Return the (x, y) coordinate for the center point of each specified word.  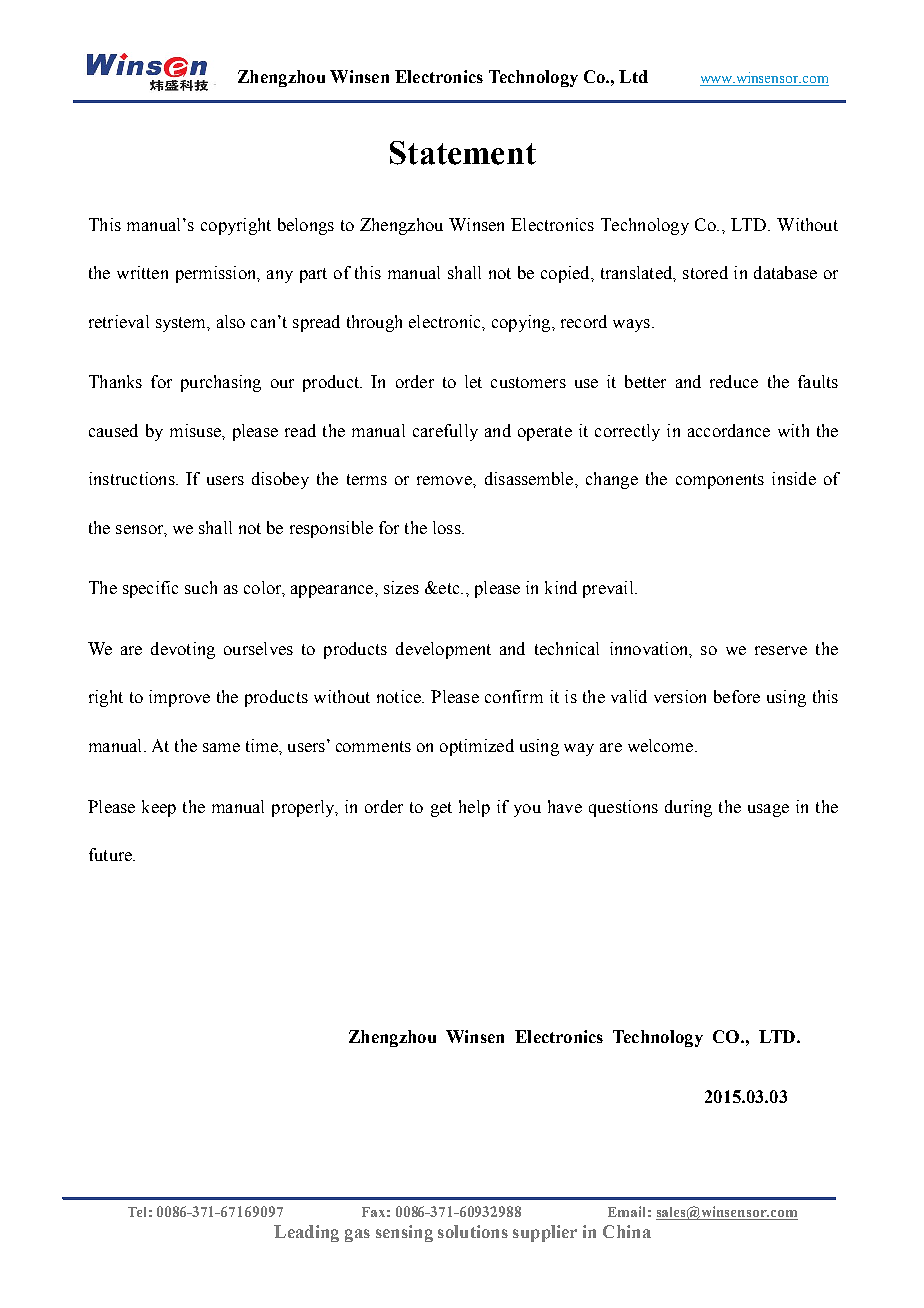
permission (217, 274)
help (474, 808)
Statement (463, 153)
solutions (473, 1231)
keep (159, 808)
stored (705, 272)
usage (768, 810)
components (720, 481)
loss (448, 527)
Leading (306, 1233)
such (201, 587)
